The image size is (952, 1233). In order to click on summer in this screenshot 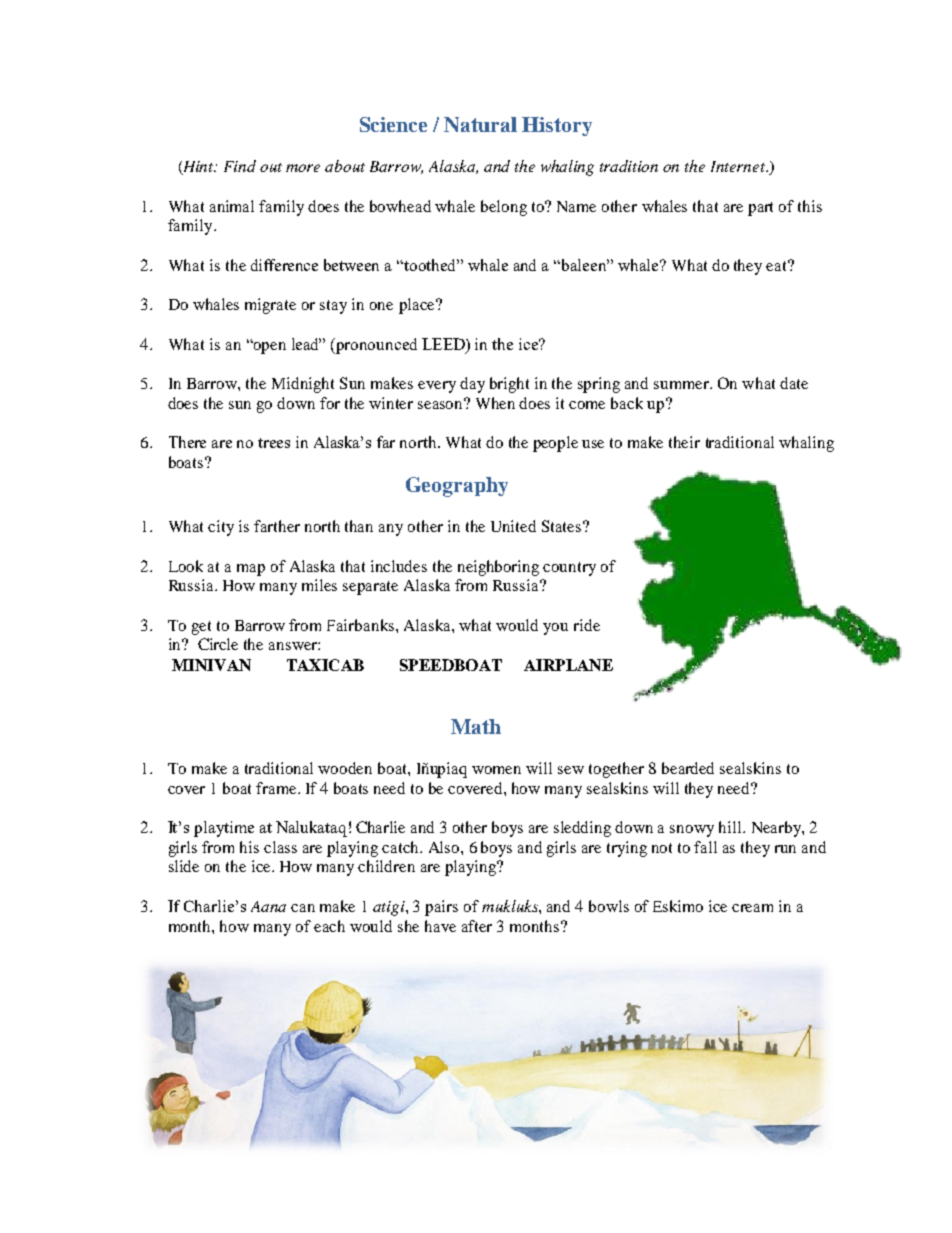, I will do `click(682, 385)`.
